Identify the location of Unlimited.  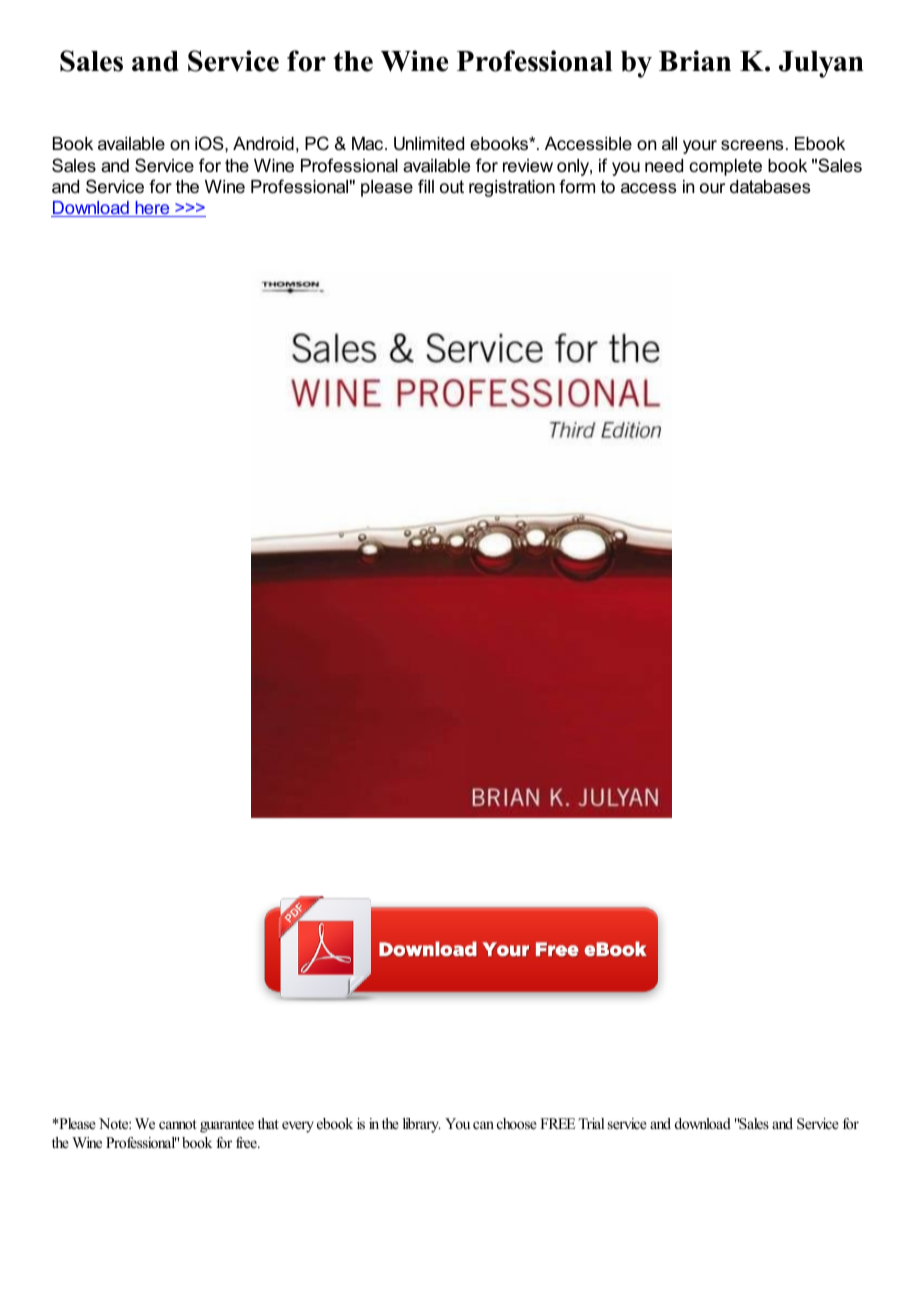
(429, 144).
